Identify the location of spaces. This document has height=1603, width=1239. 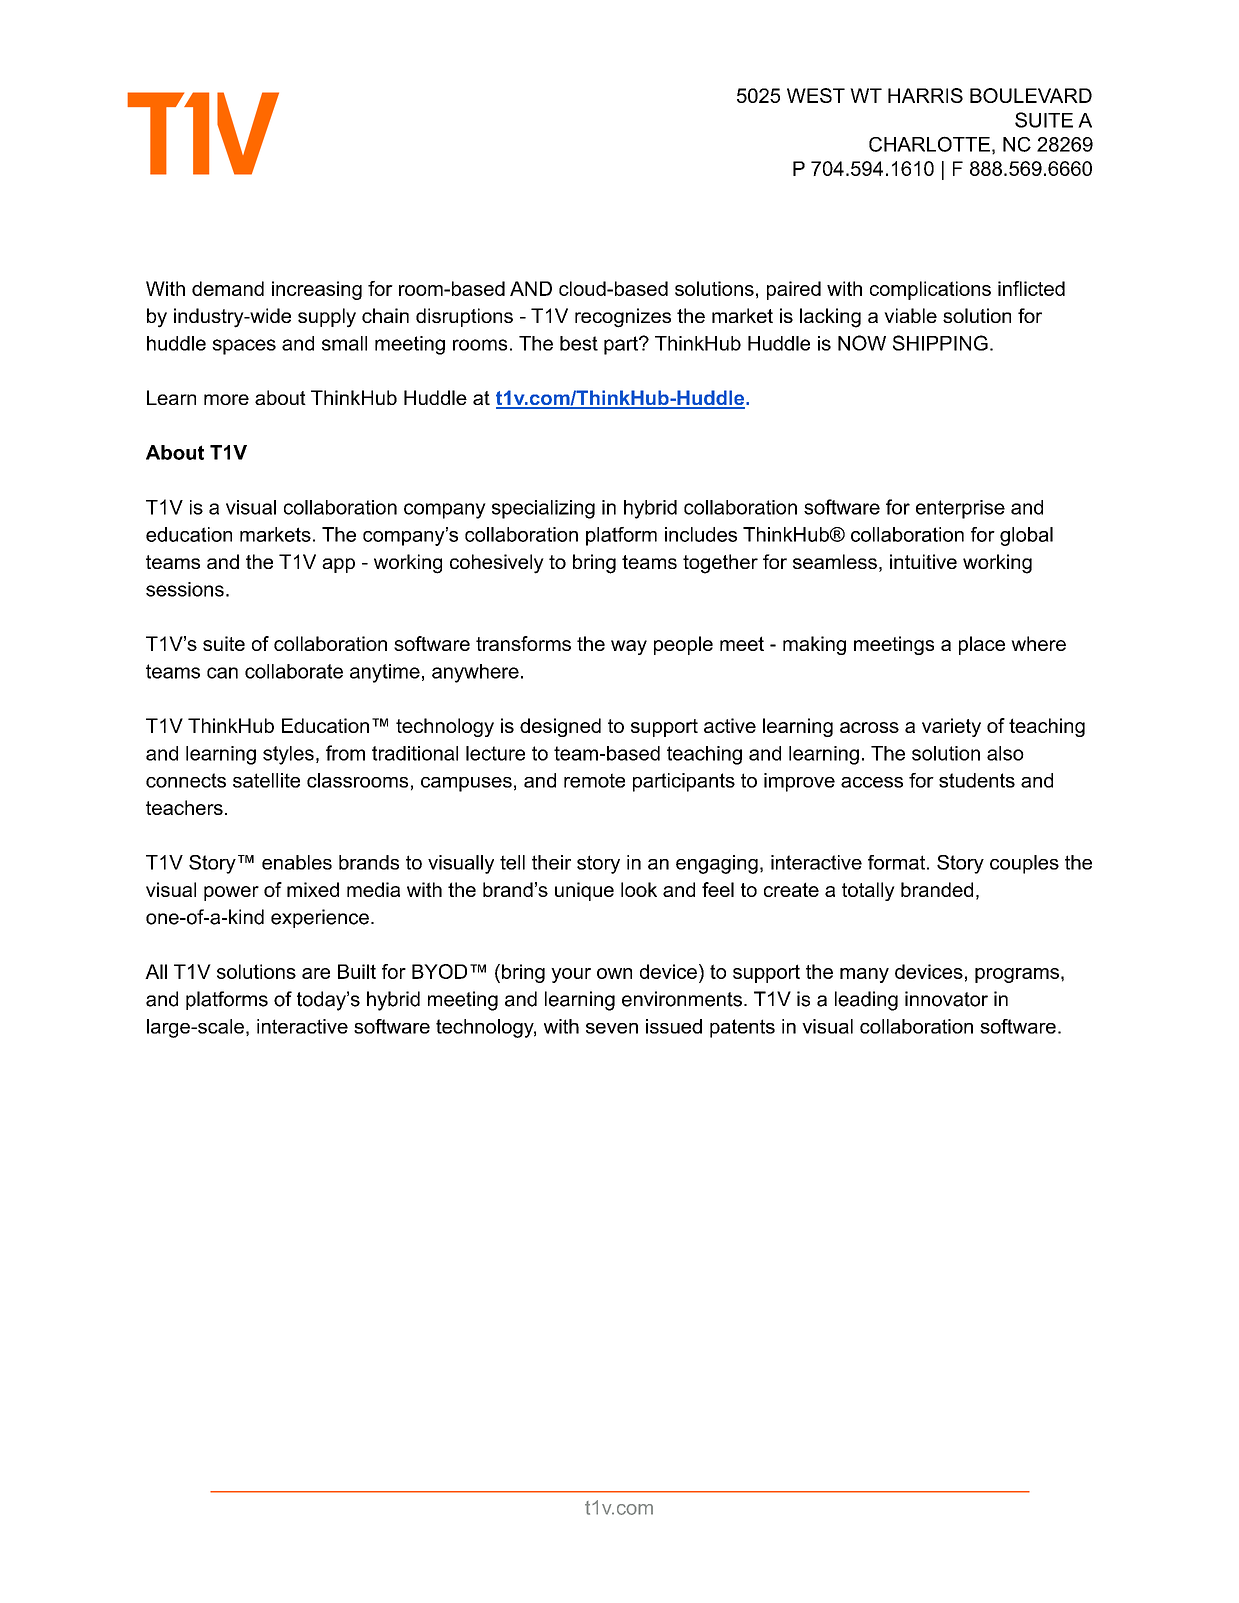
(244, 347).
